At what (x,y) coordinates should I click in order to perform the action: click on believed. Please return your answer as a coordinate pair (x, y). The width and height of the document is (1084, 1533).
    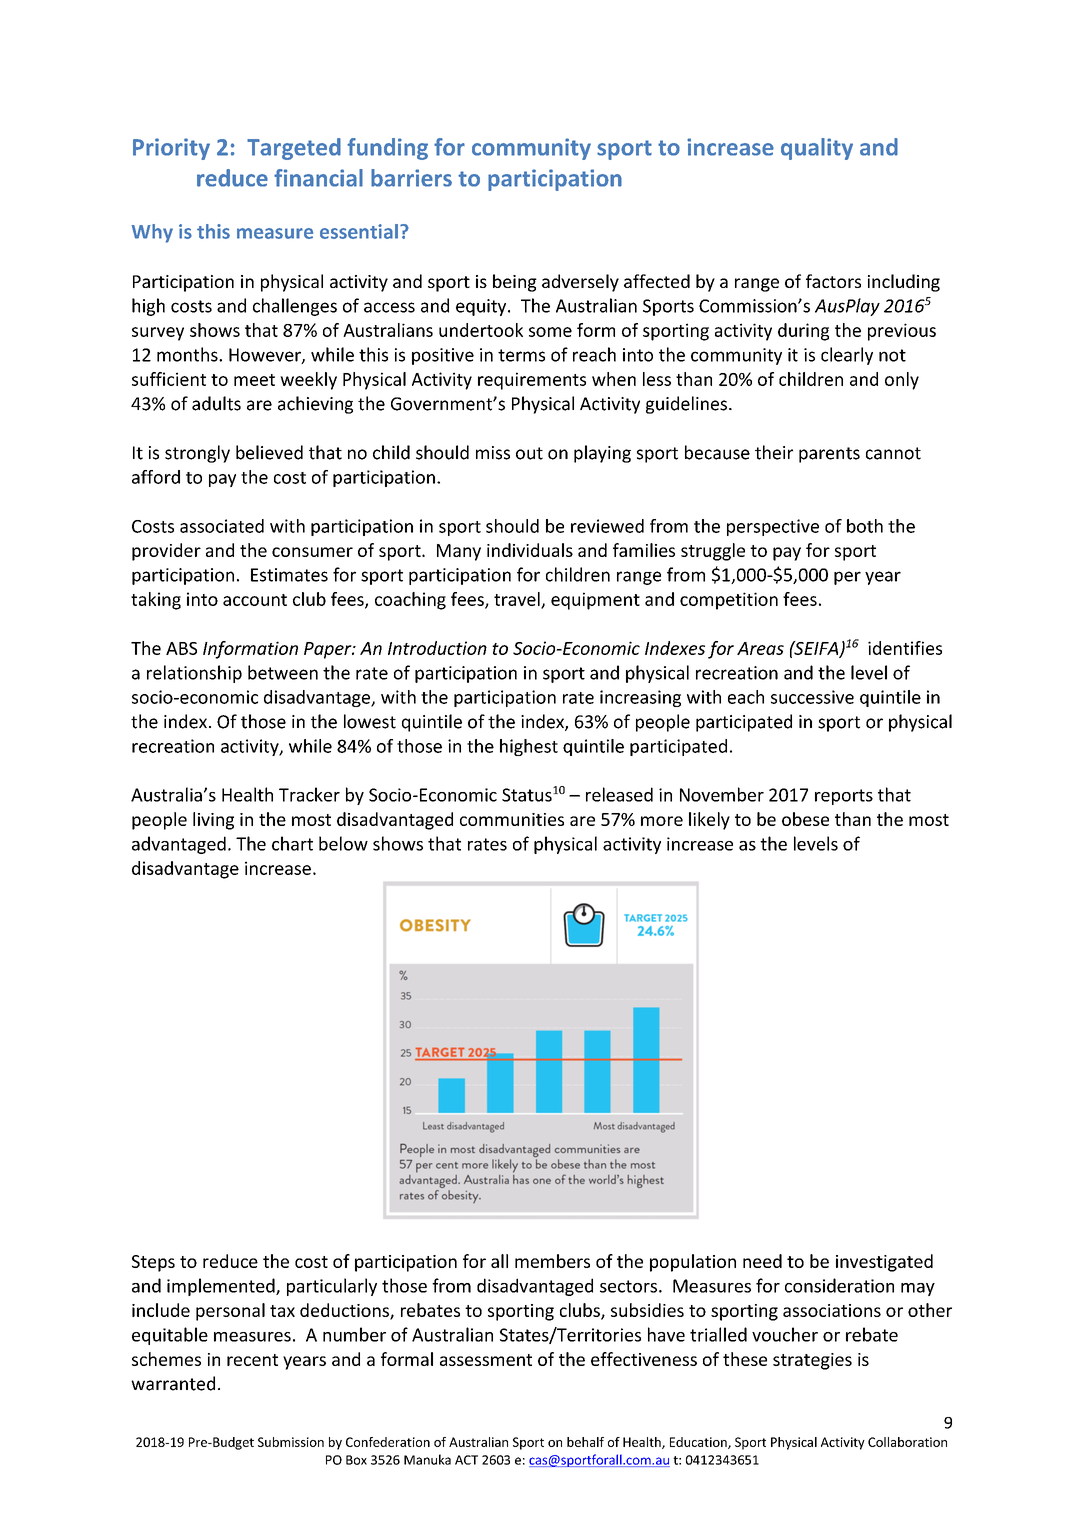
    Looking at the image, I should click on (269, 452).
